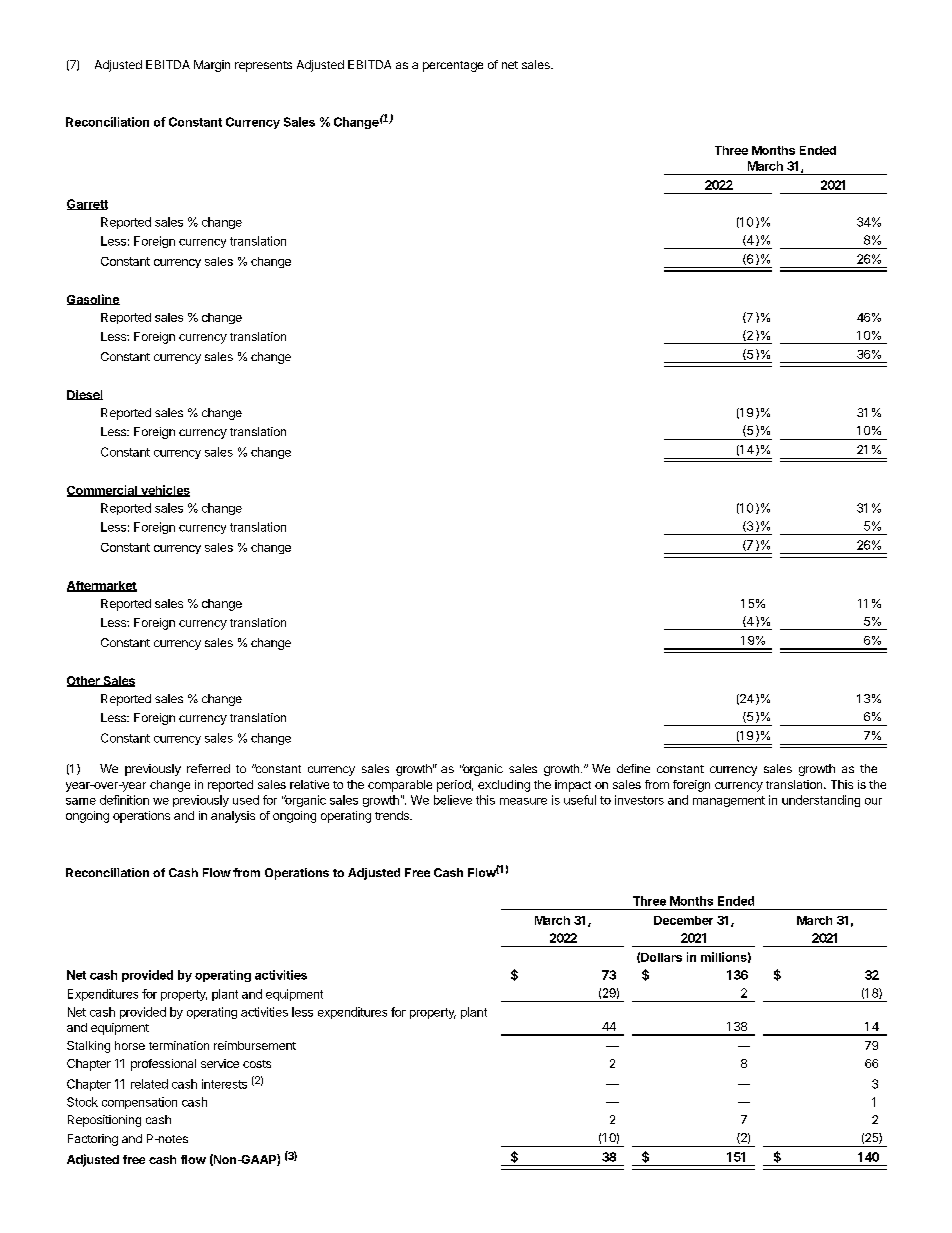 The image size is (952, 1233). Describe the element at coordinates (504, 786) in the page. I see `excluding` at that location.
